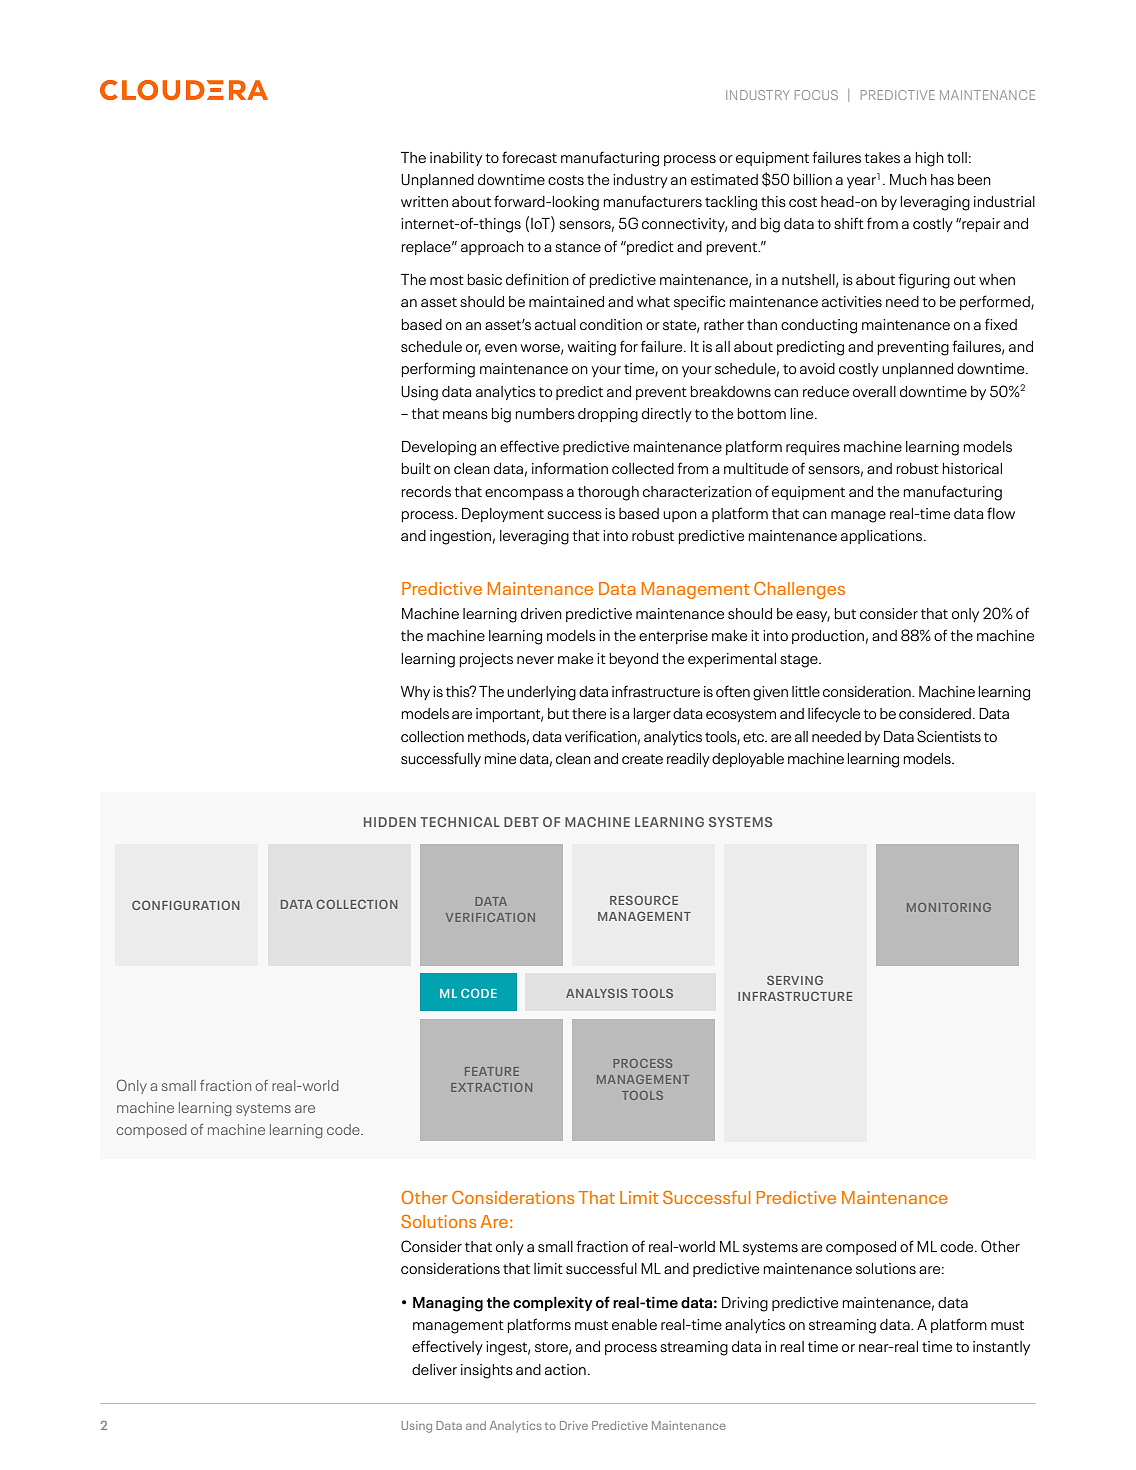 The width and height of the screenshot is (1136, 1470). What do you see at coordinates (882, 157) in the screenshot?
I see `takes` at bounding box center [882, 157].
